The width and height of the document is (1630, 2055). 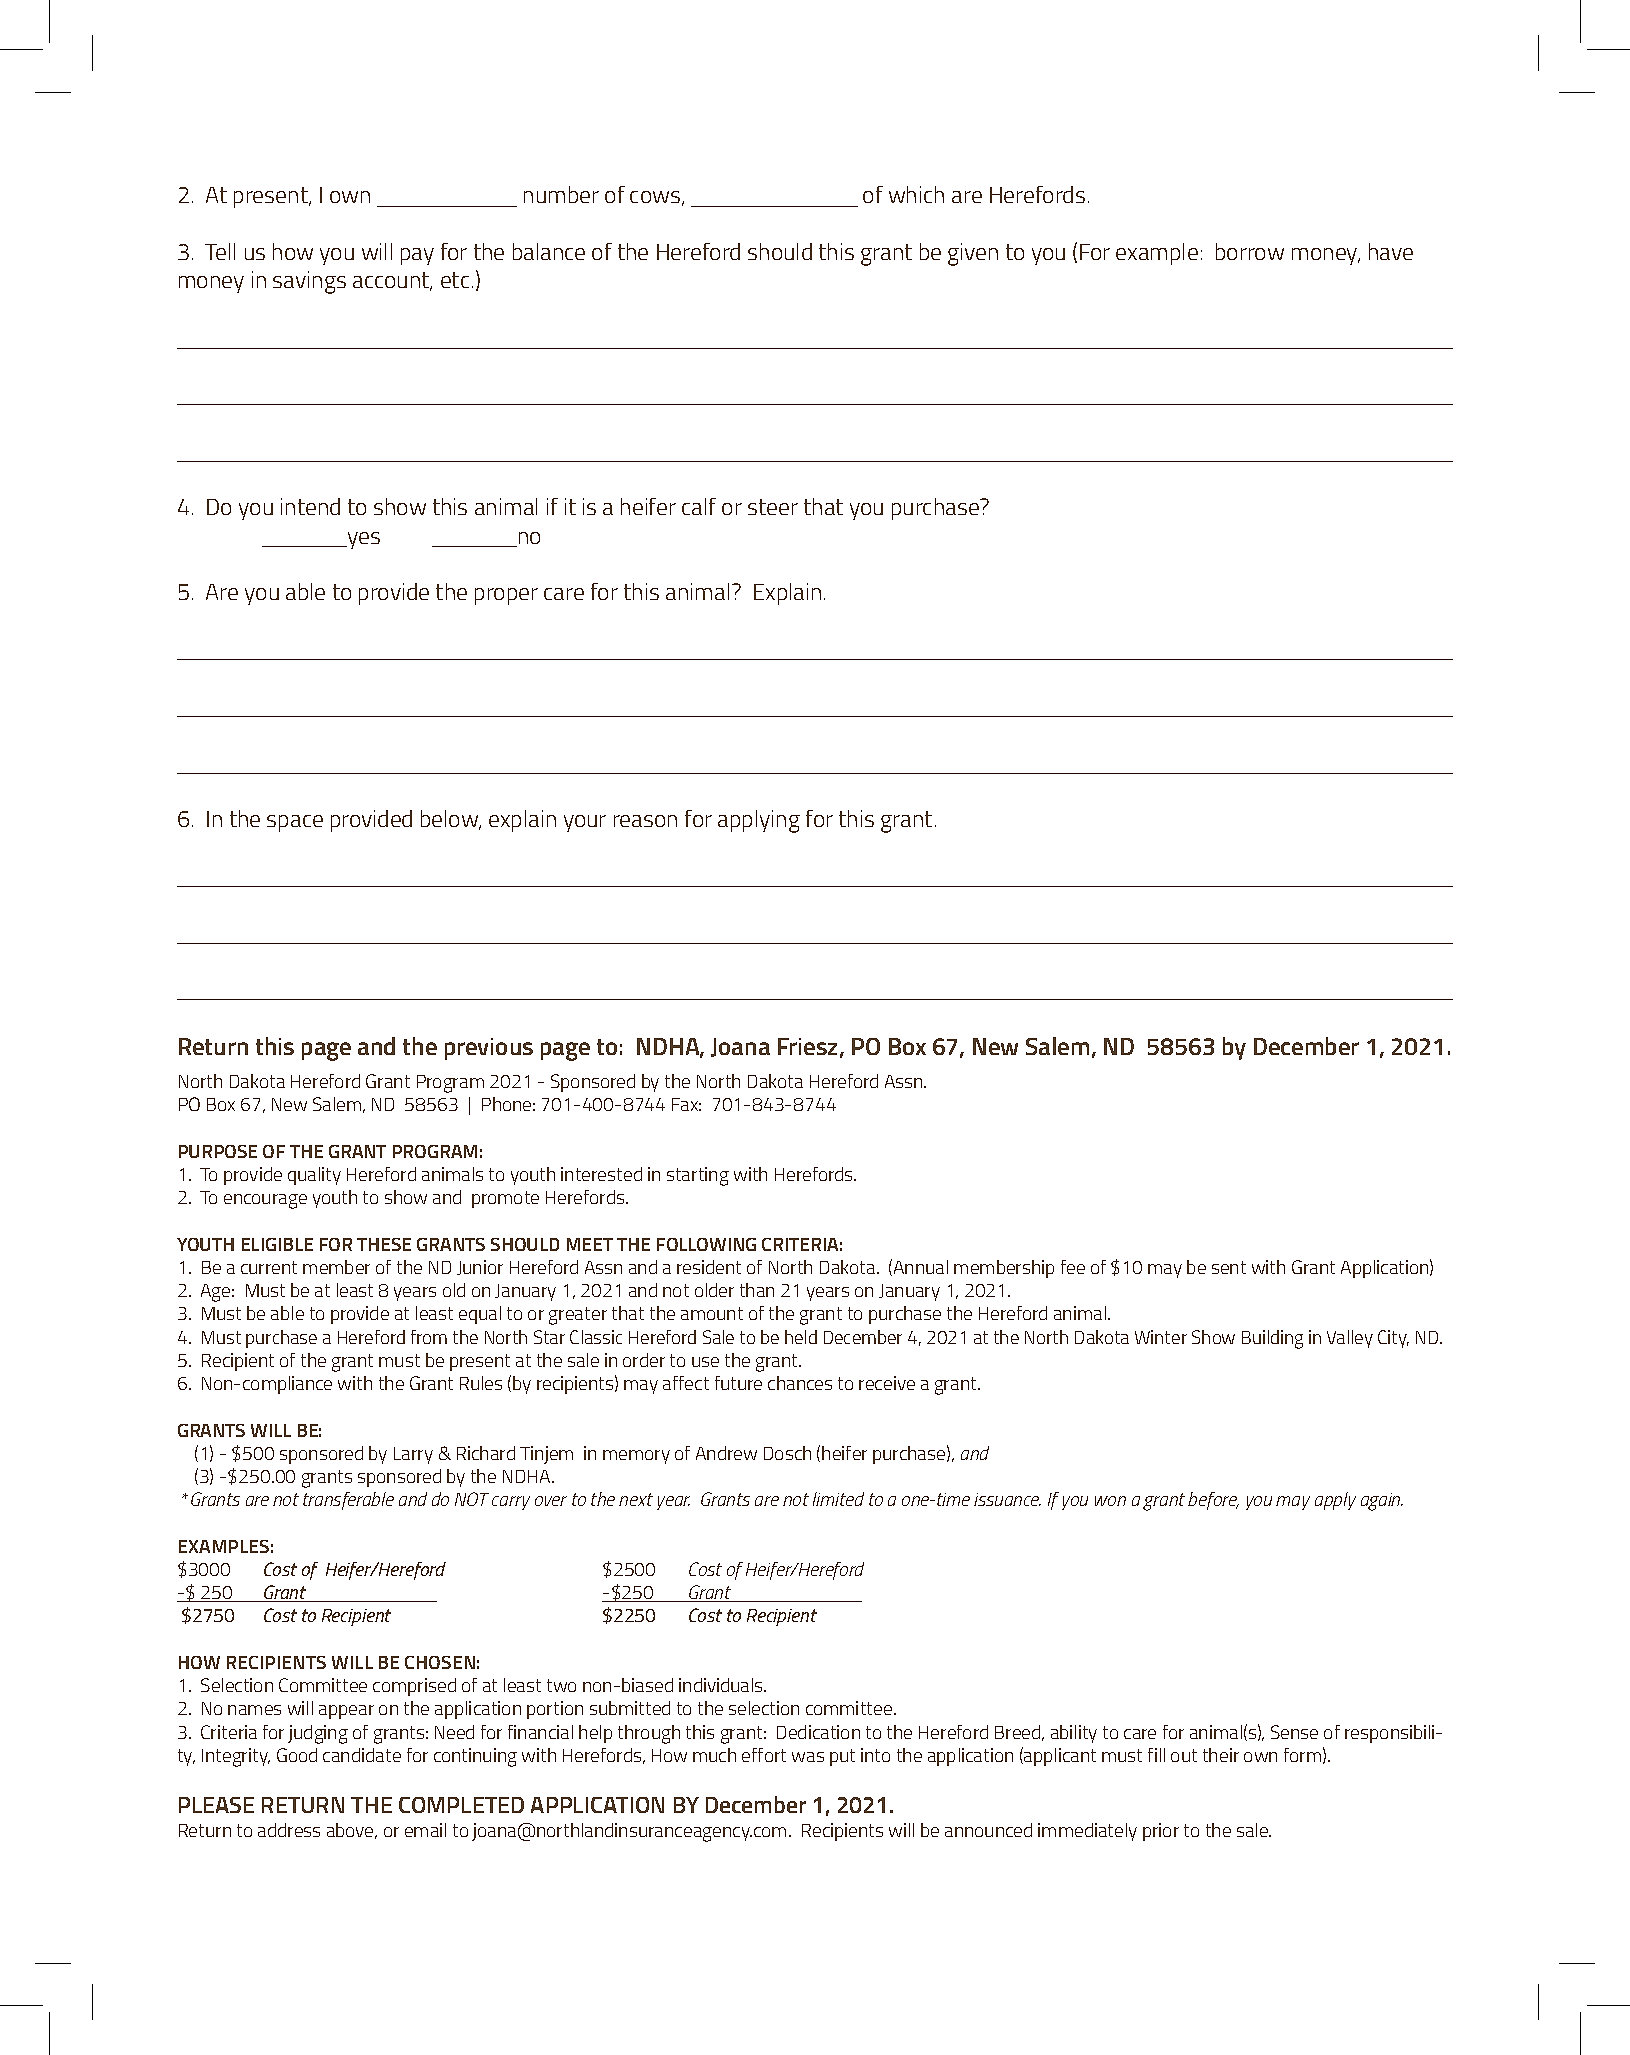 What do you see at coordinates (417, 256) in the document?
I see `pay` at bounding box center [417, 256].
